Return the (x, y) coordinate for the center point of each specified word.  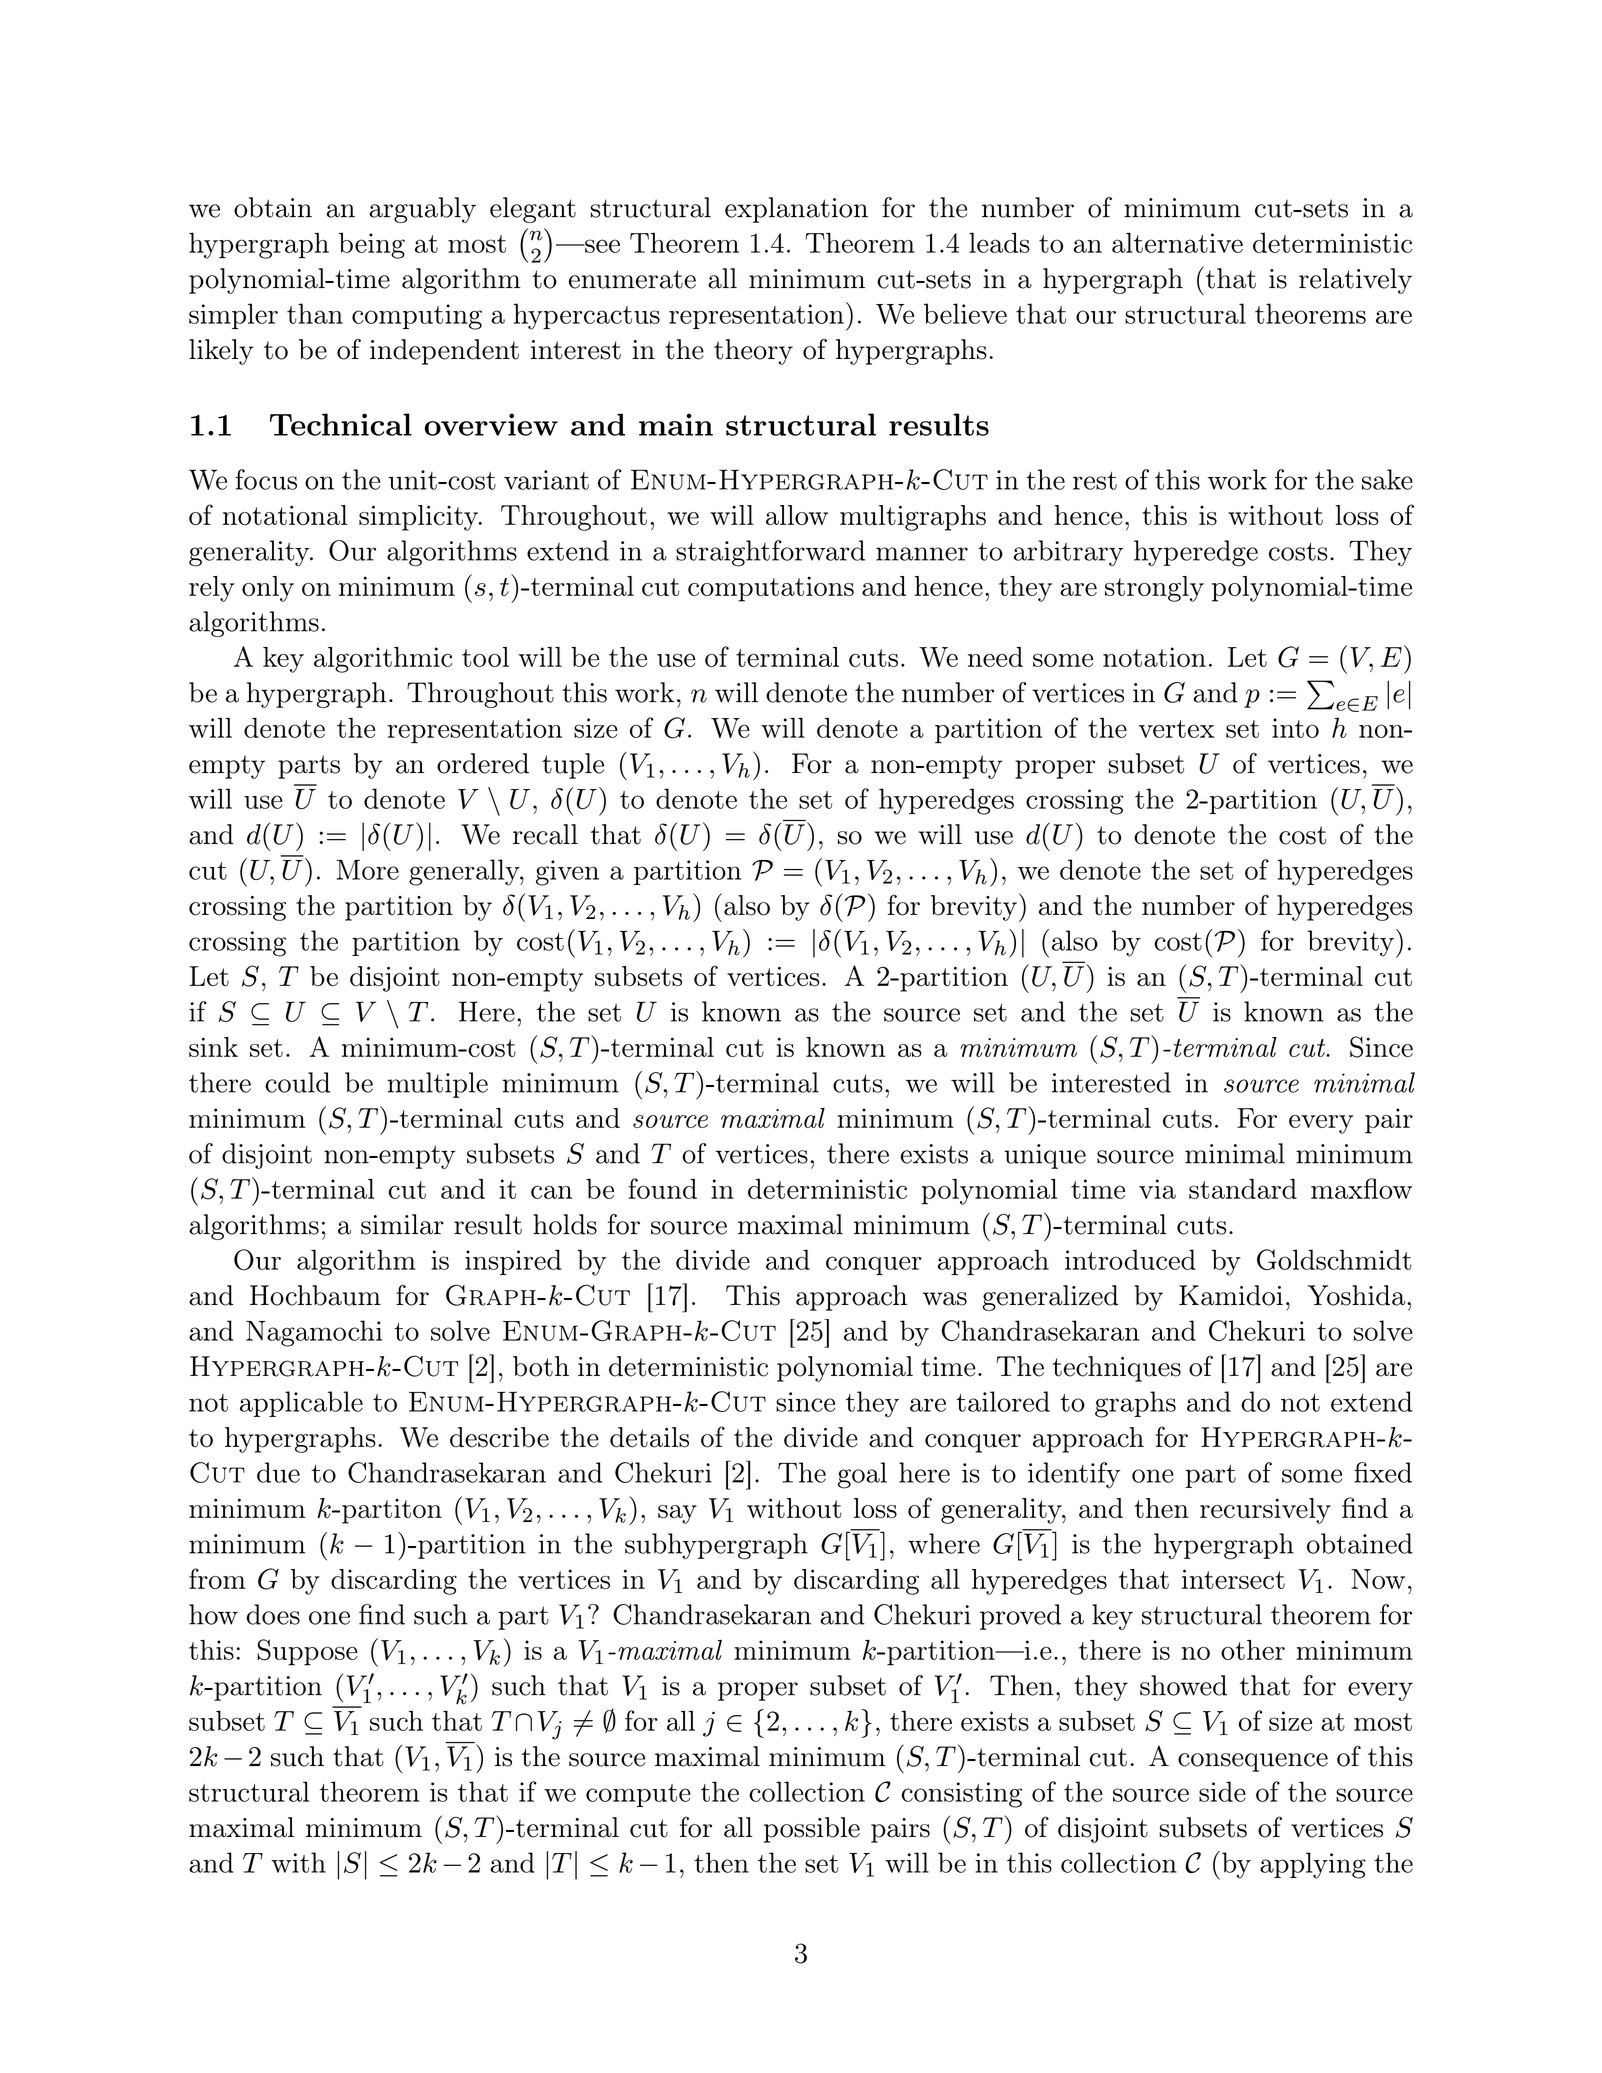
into (1295, 728)
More (367, 870)
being (372, 245)
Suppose (307, 1652)
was (945, 1299)
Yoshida (1356, 1295)
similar (402, 1224)
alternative (1177, 242)
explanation (796, 210)
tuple (573, 766)
